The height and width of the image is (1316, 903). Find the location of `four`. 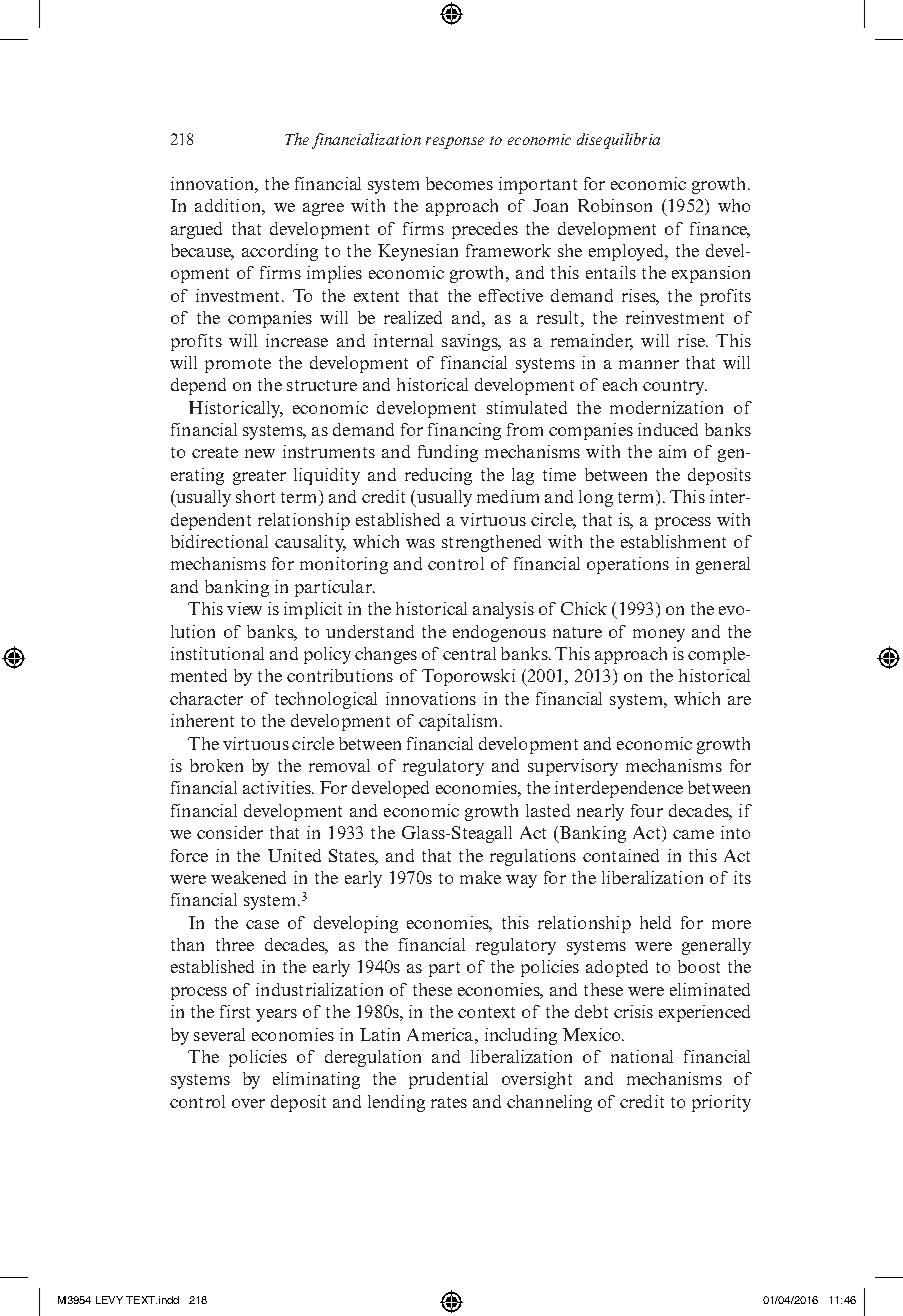

four is located at coordinates (647, 810).
